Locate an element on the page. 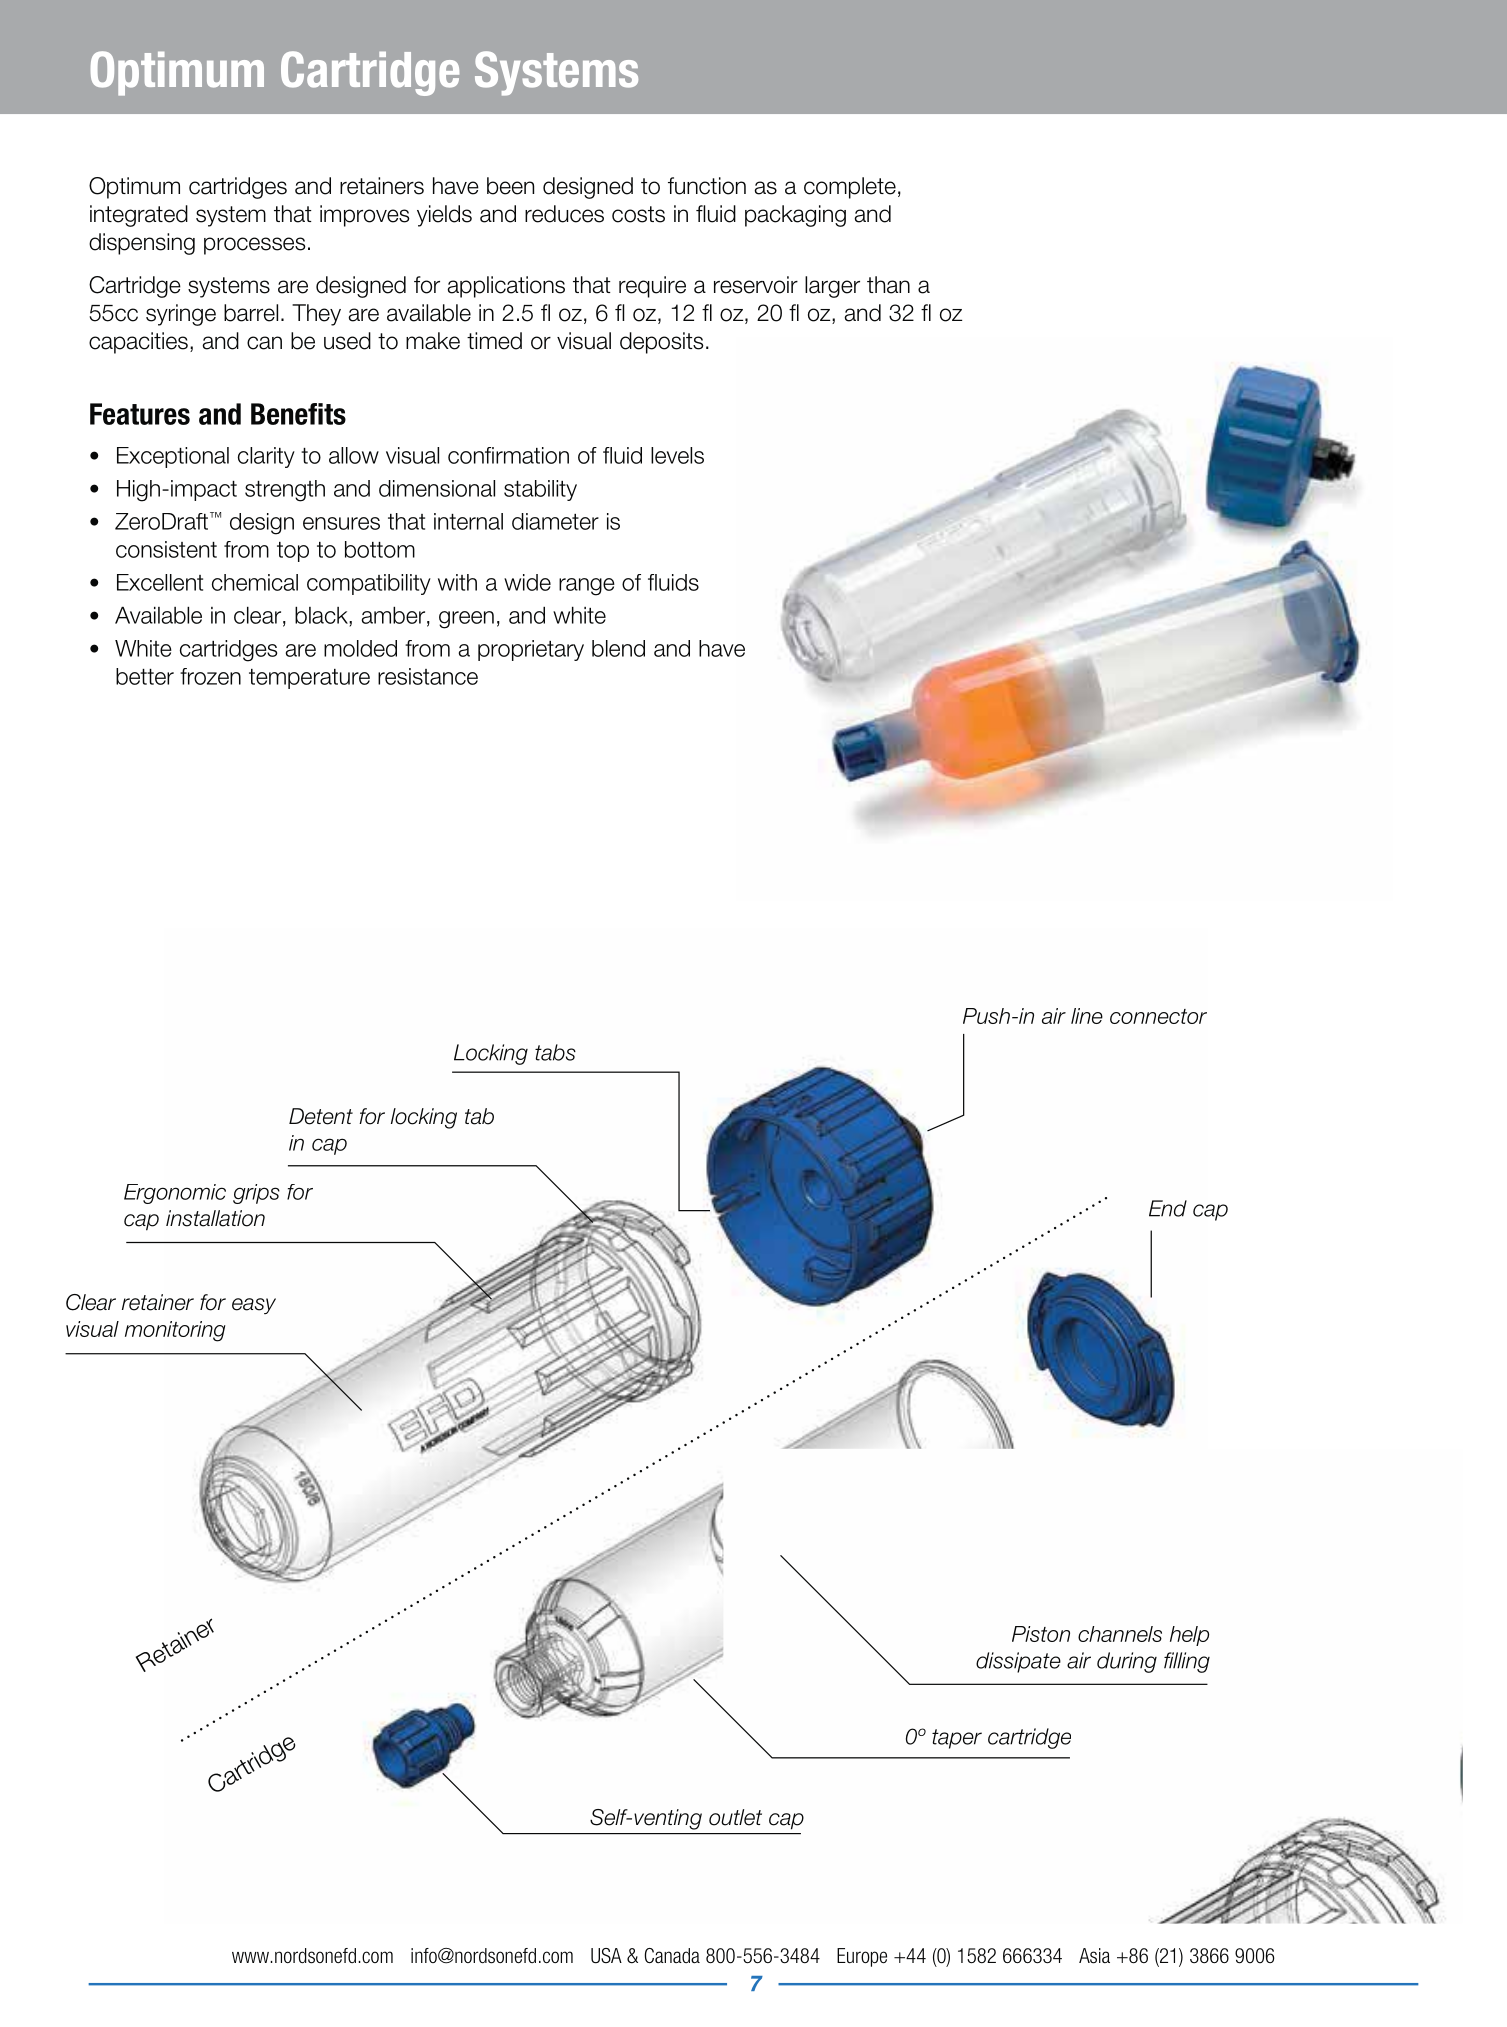  Detent is located at coordinates (321, 1116).
